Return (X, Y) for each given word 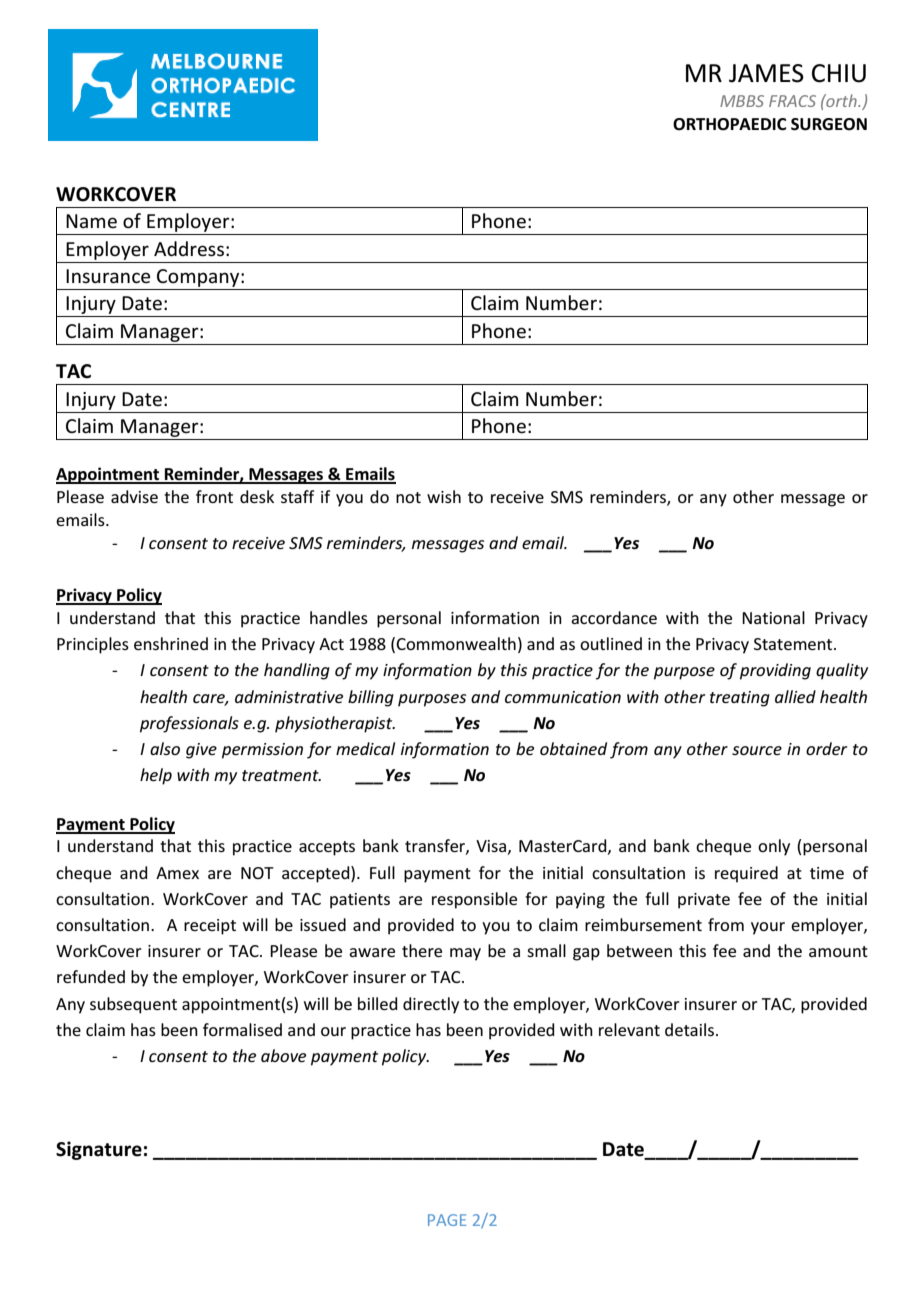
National (773, 617)
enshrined (171, 643)
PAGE (447, 1220)
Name (91, 221)
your (768, 928)
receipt (210, 927)
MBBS (742, 101)
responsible (474, 900)
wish (444, 496)
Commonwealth (456, 643)
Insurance (108, 276)
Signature (99, 1150)
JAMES (766, 73)
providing (775, 671)
